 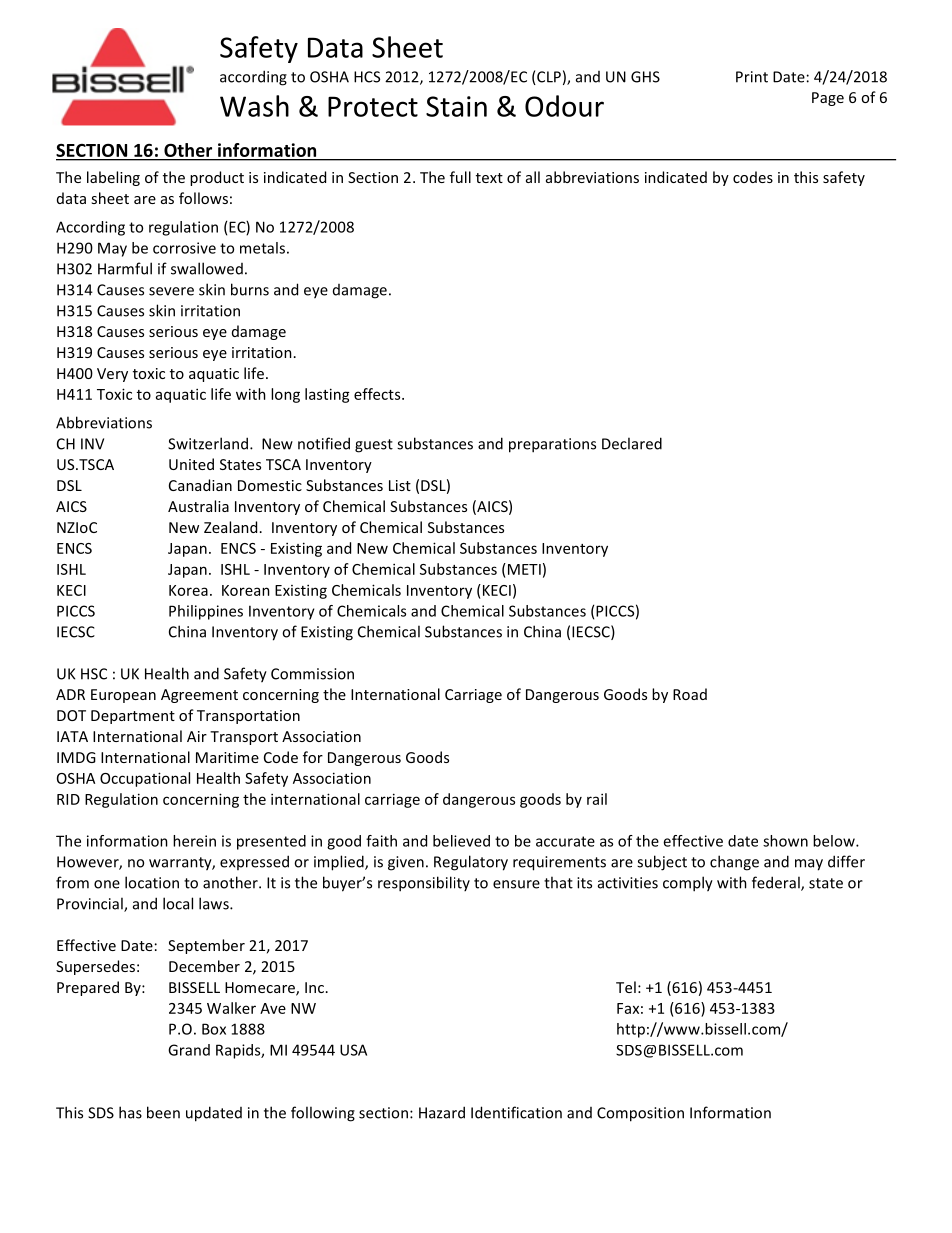 I want to click on responsibility, so click(x=424, y=884).
